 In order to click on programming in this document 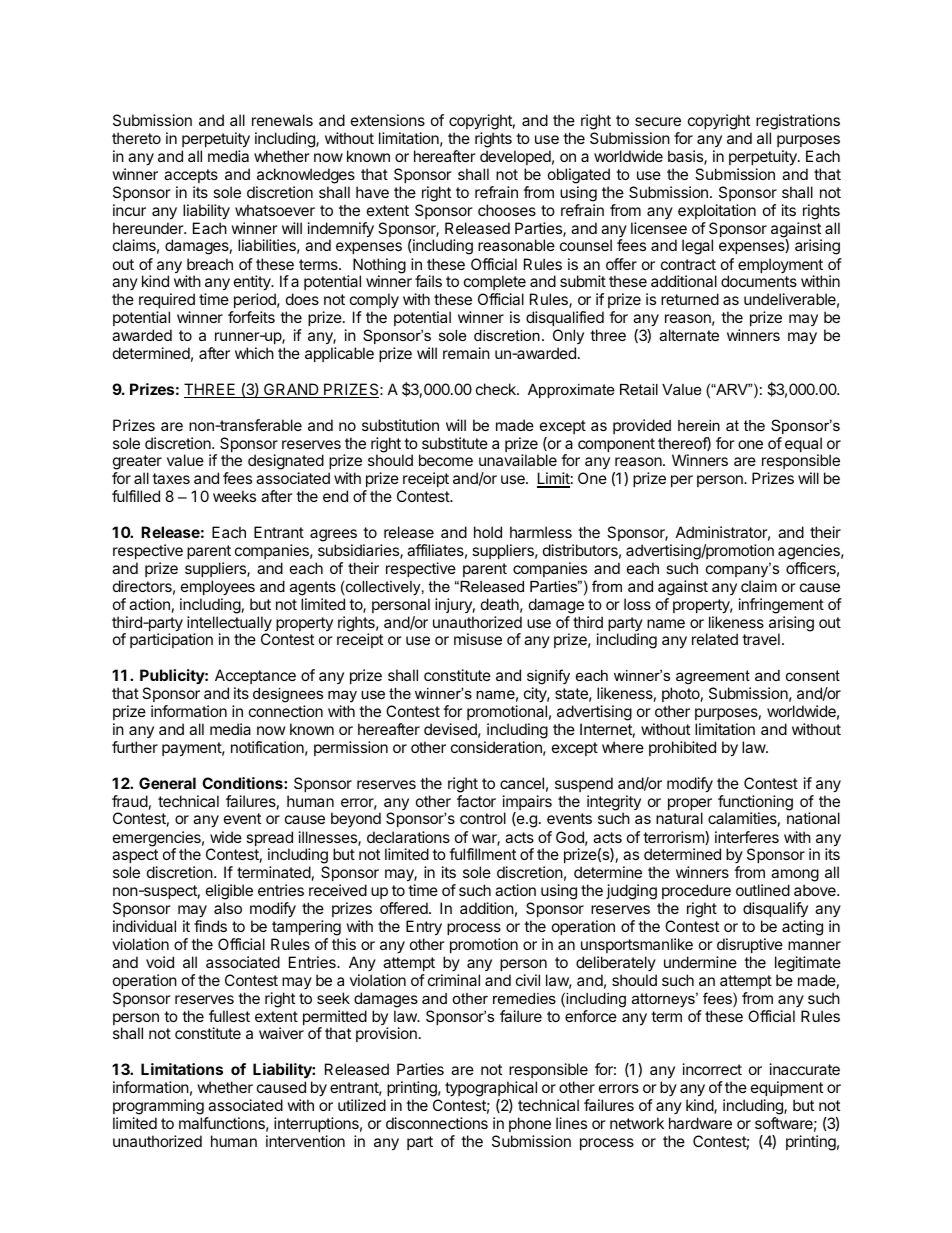, I will do `click(158, 1107)`.
